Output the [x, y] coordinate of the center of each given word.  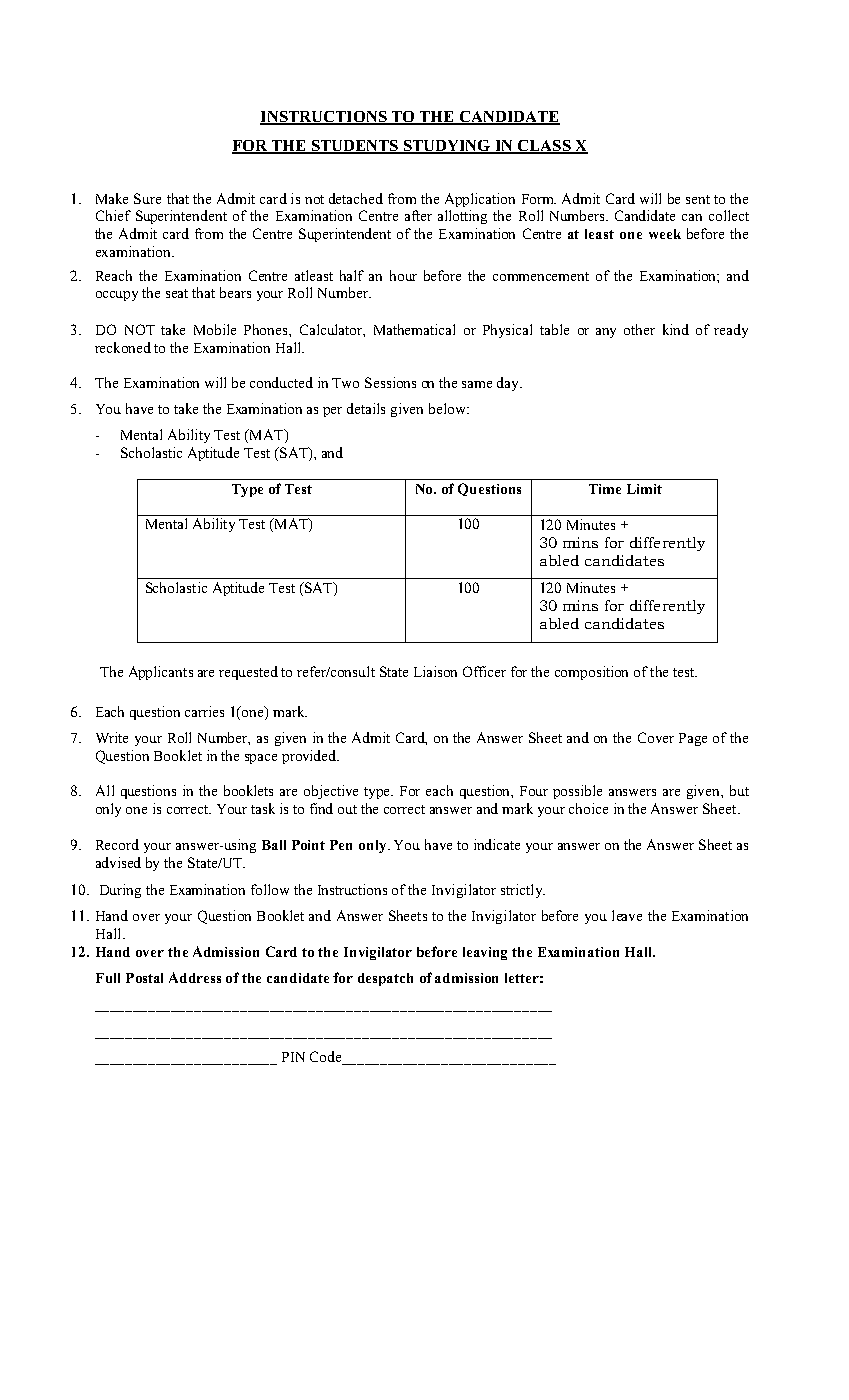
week [665, 234]
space [261, 759]
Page [693, 739]
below [448, 408]
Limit [644, 489]
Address [195, 977]
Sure [147, 198]
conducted [281, 382]
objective [331, 792]
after [418, 215]
